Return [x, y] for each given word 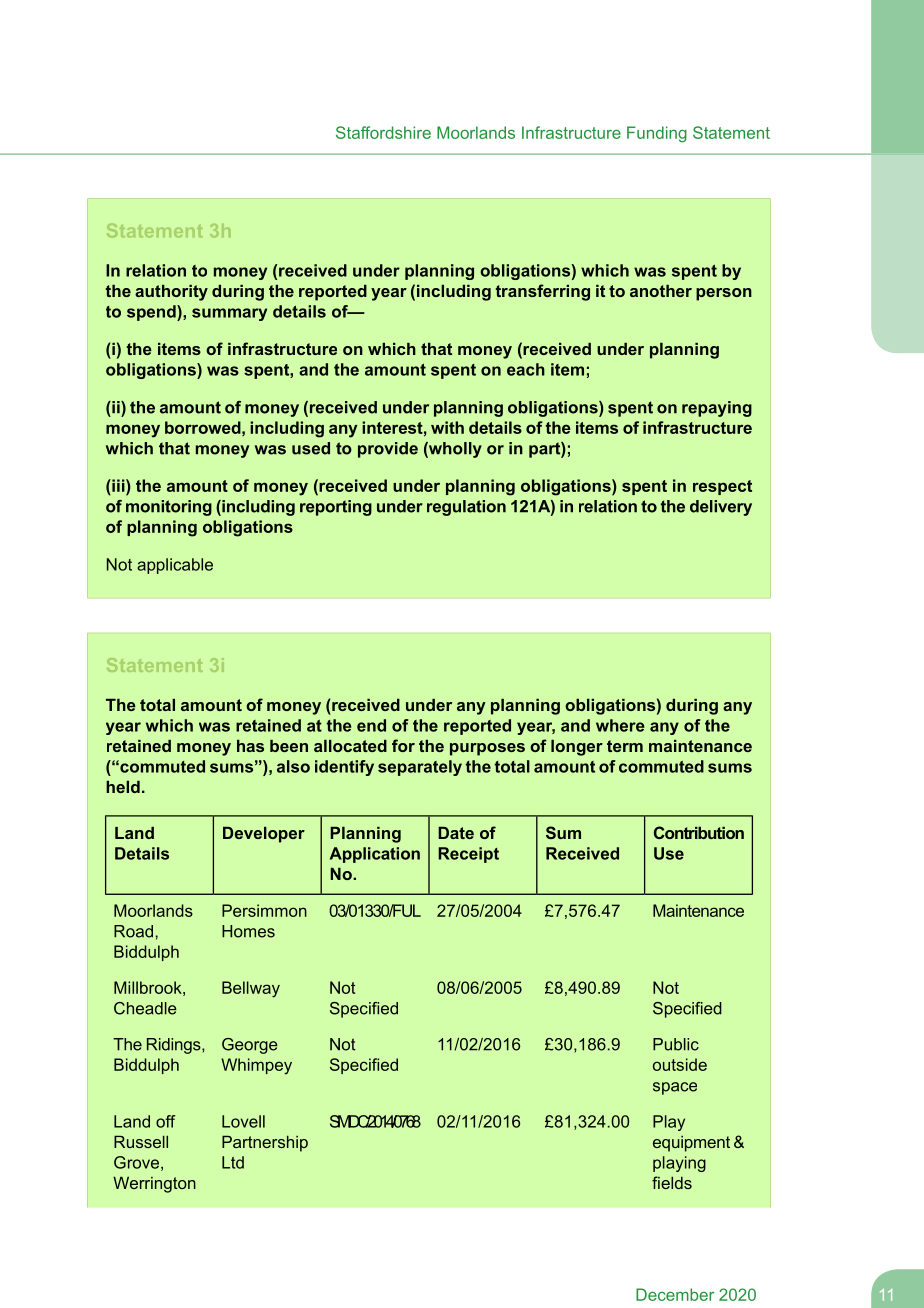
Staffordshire [383, 132]
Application [375, 855]
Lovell [243, 1121]
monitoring [169, 508]
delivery [721, 508]
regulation [466, 508]
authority [171, 292]
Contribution [699, 832]
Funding [657, 134]
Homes [248, 931]
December [675, 1294]
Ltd [233, 1162]
